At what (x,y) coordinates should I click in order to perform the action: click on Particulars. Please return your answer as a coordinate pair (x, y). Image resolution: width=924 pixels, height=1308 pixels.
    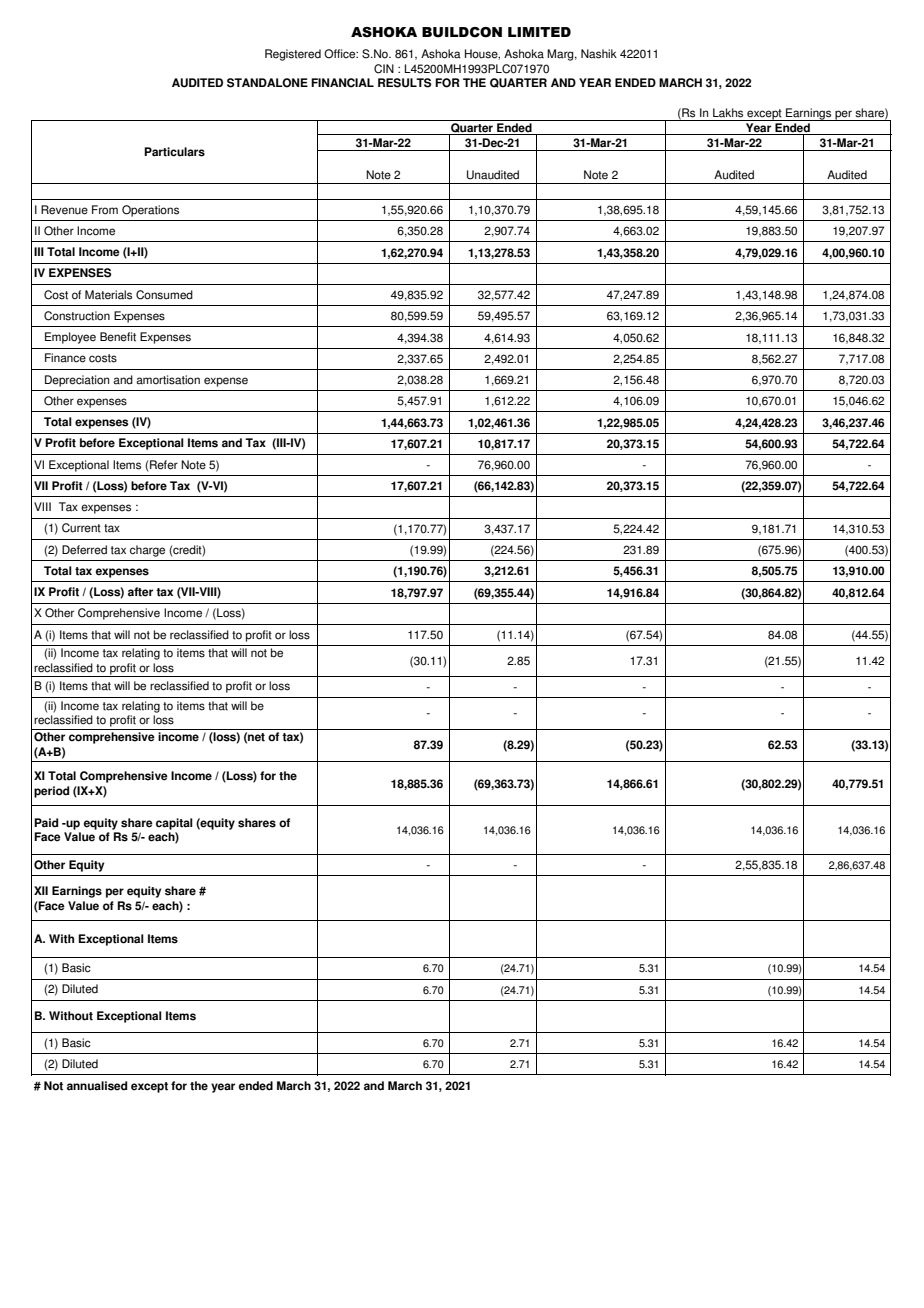
    Looking at the image, I should click on (174, 152).
